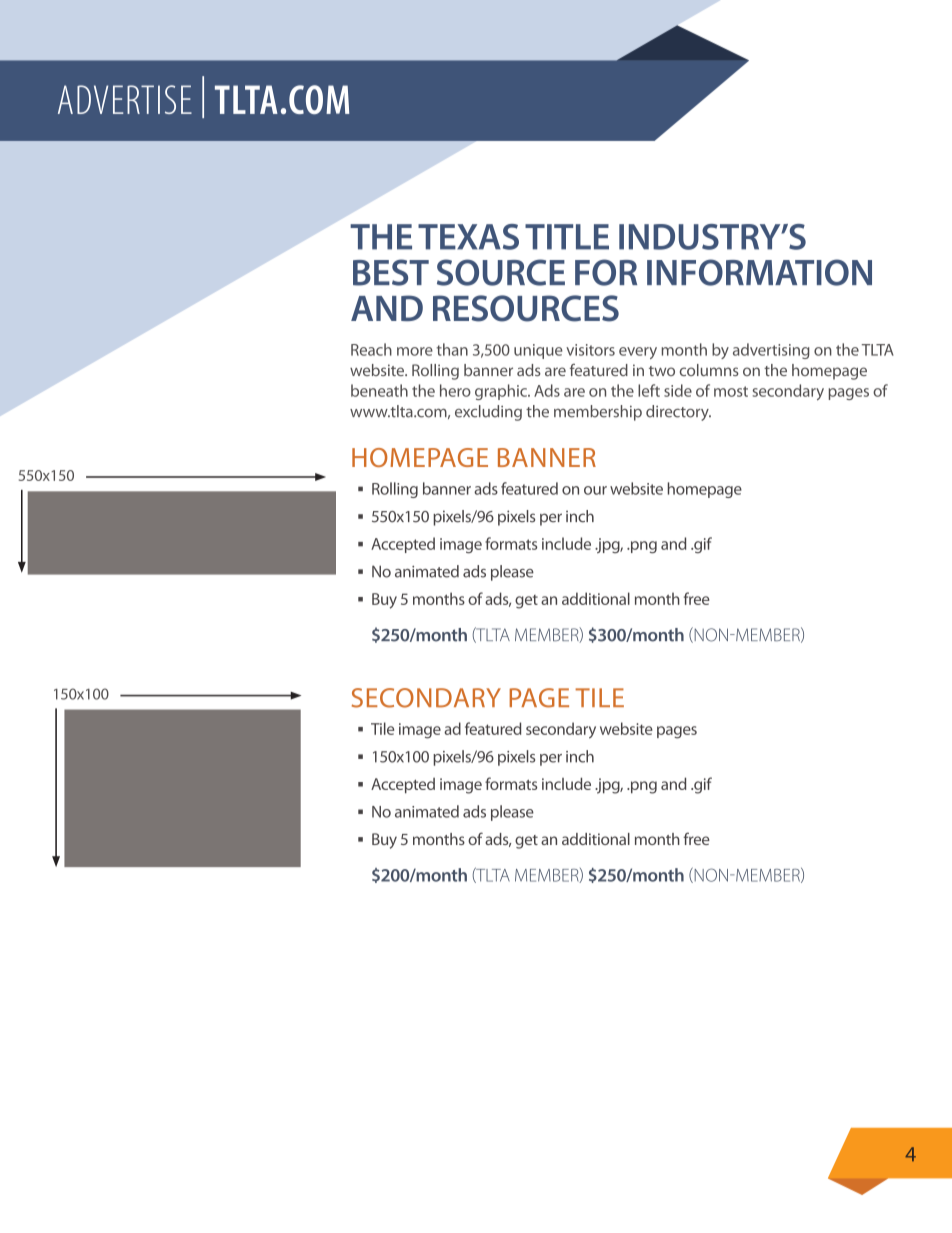 This screenshot has width=952, height=1233. What do you see at coordinates (391, 272) in the screenshot?
I see `BEST` at bounding box center [391, 272].
